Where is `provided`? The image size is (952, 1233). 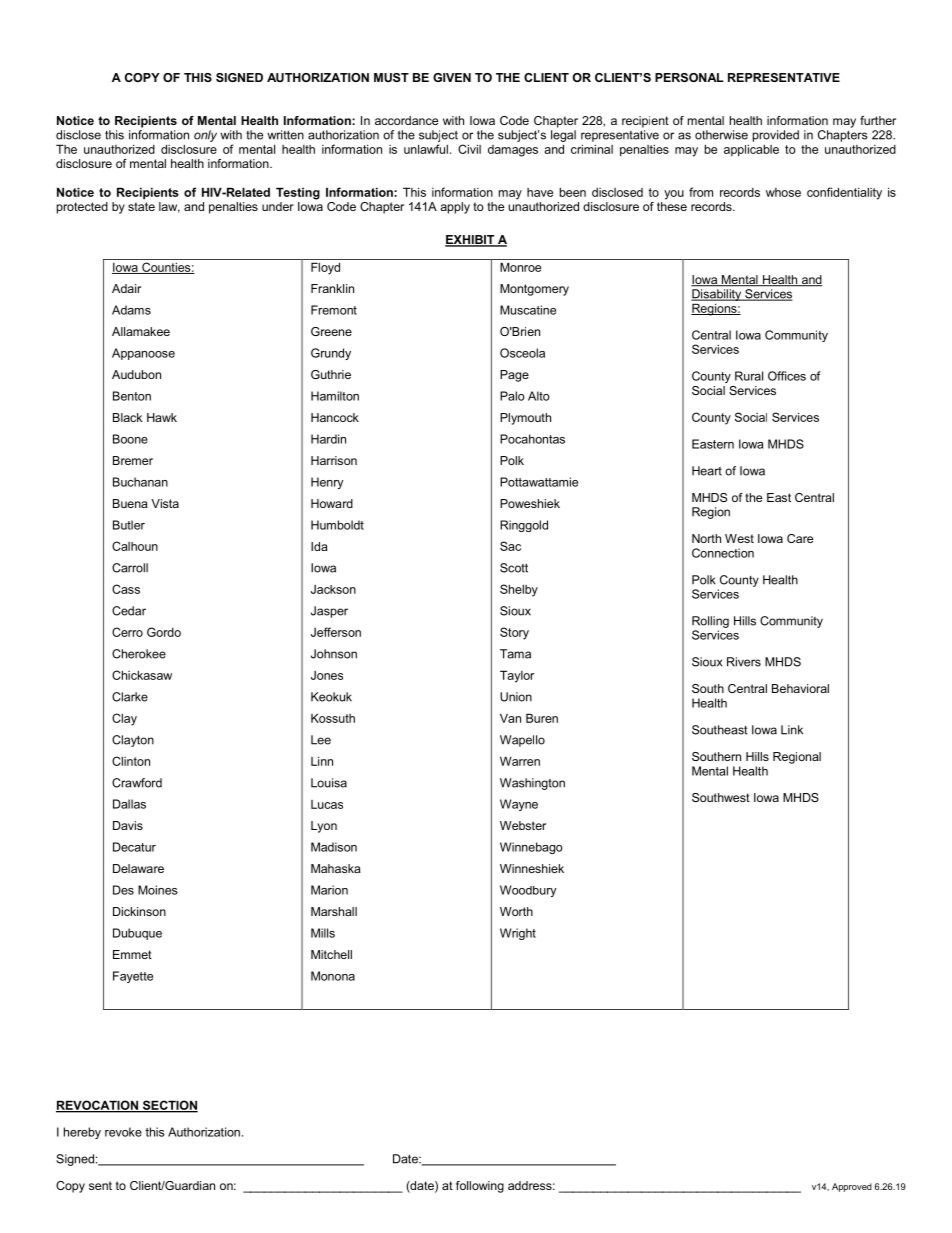
provided is located at coordinates (776, 136).
